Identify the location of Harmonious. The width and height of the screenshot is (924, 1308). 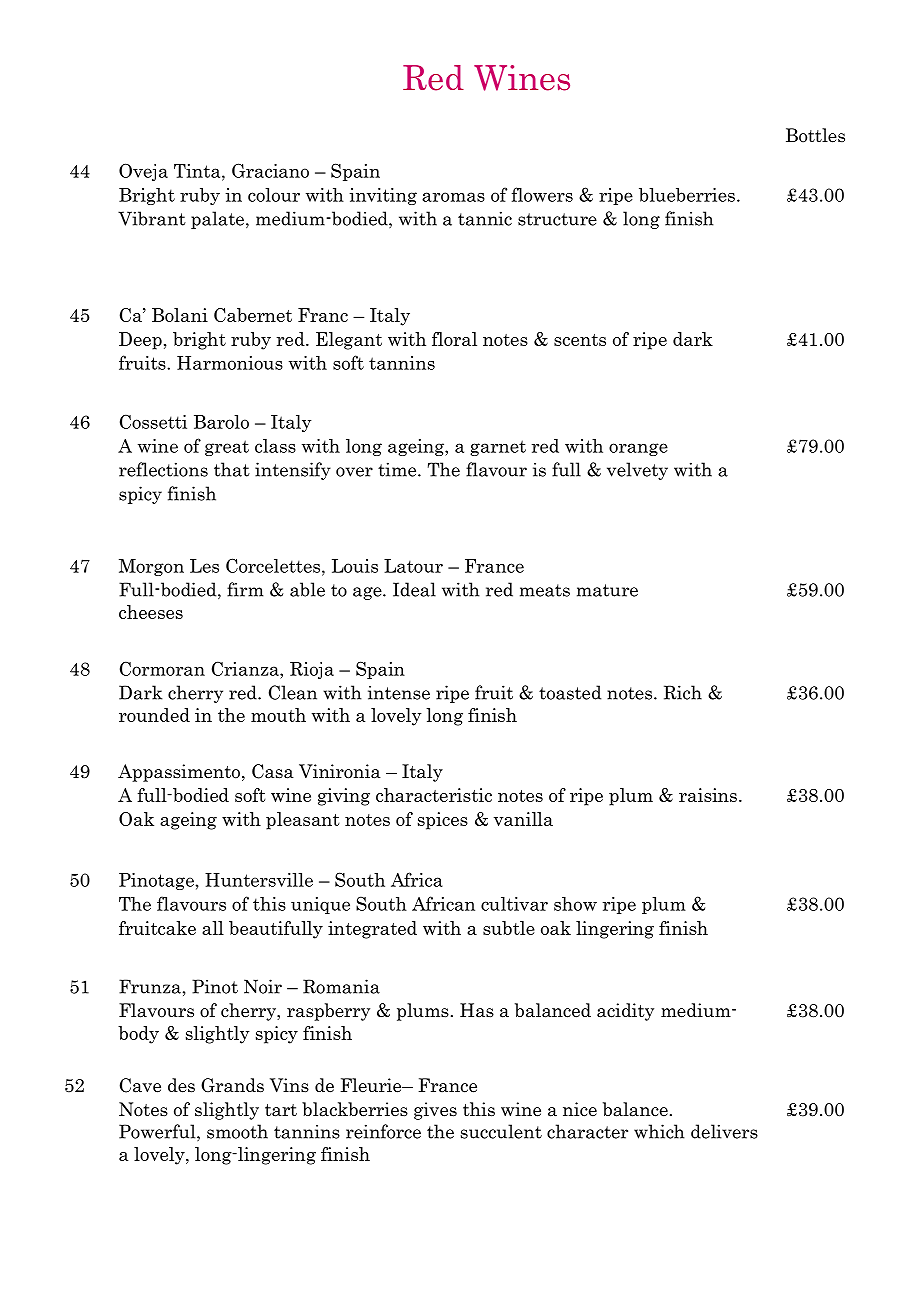
(230, 363).
